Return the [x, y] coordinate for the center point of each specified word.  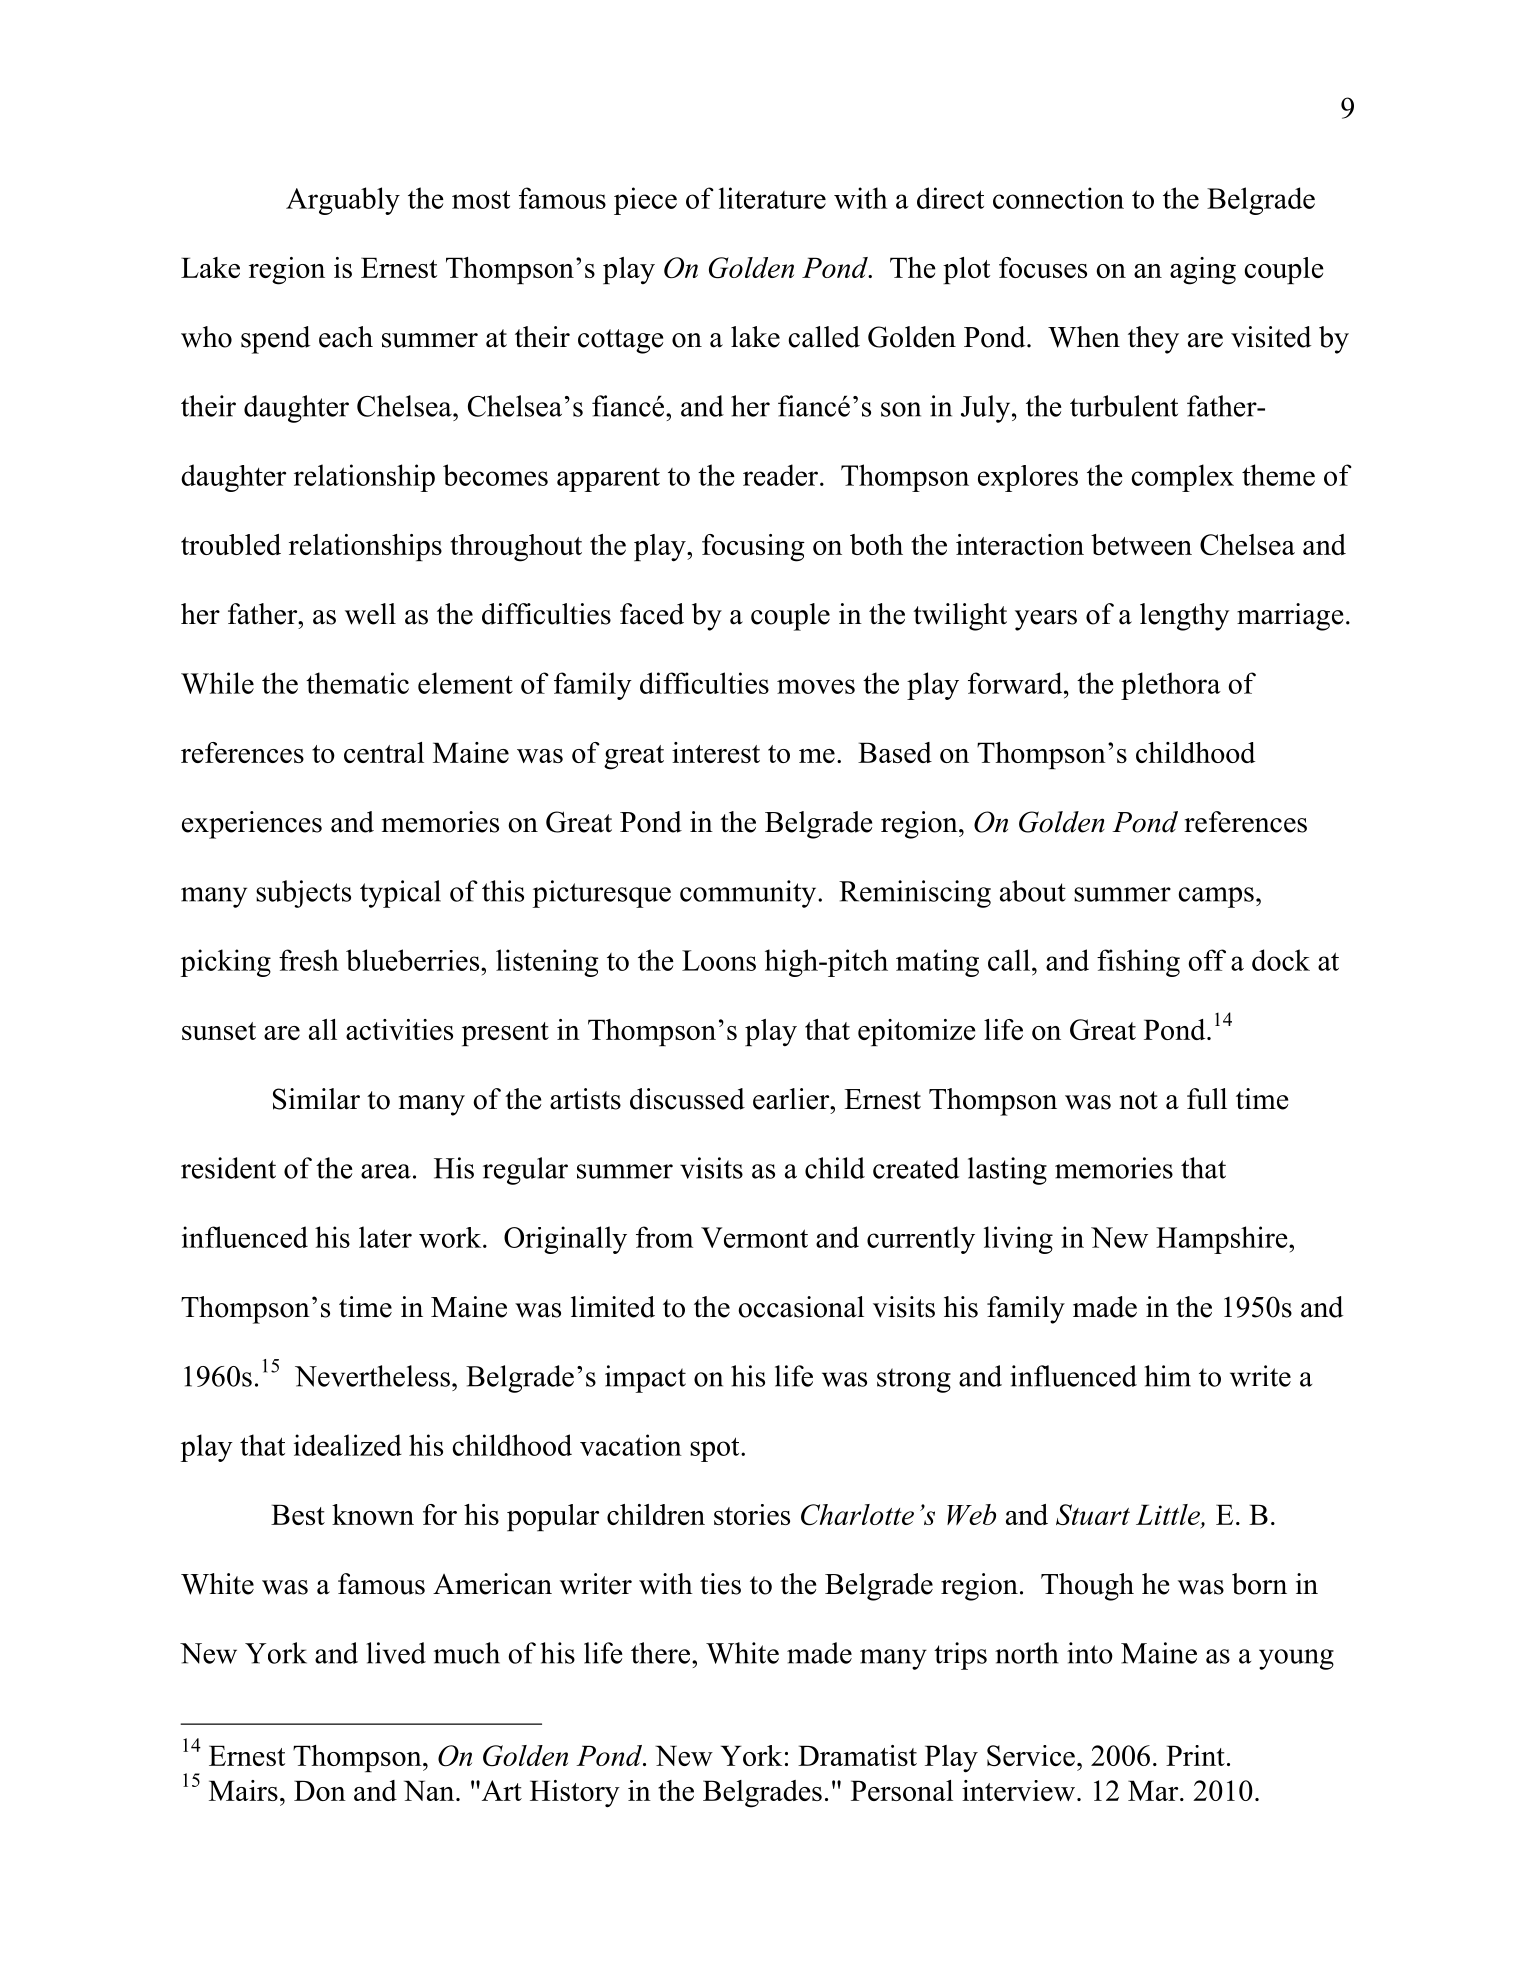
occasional [801, 1307]
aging [1203, 271]
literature [772, 198]
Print [1195, 1755]
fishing [1138, 963]
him [1167, 1376]
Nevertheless [372, 1376]
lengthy [1184, 617]
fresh [309, 960]
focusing [753, 548]
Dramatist [857, 1755]
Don [320, 1790]
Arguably [343, 201]
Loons [719, 960]
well [370, 614]
